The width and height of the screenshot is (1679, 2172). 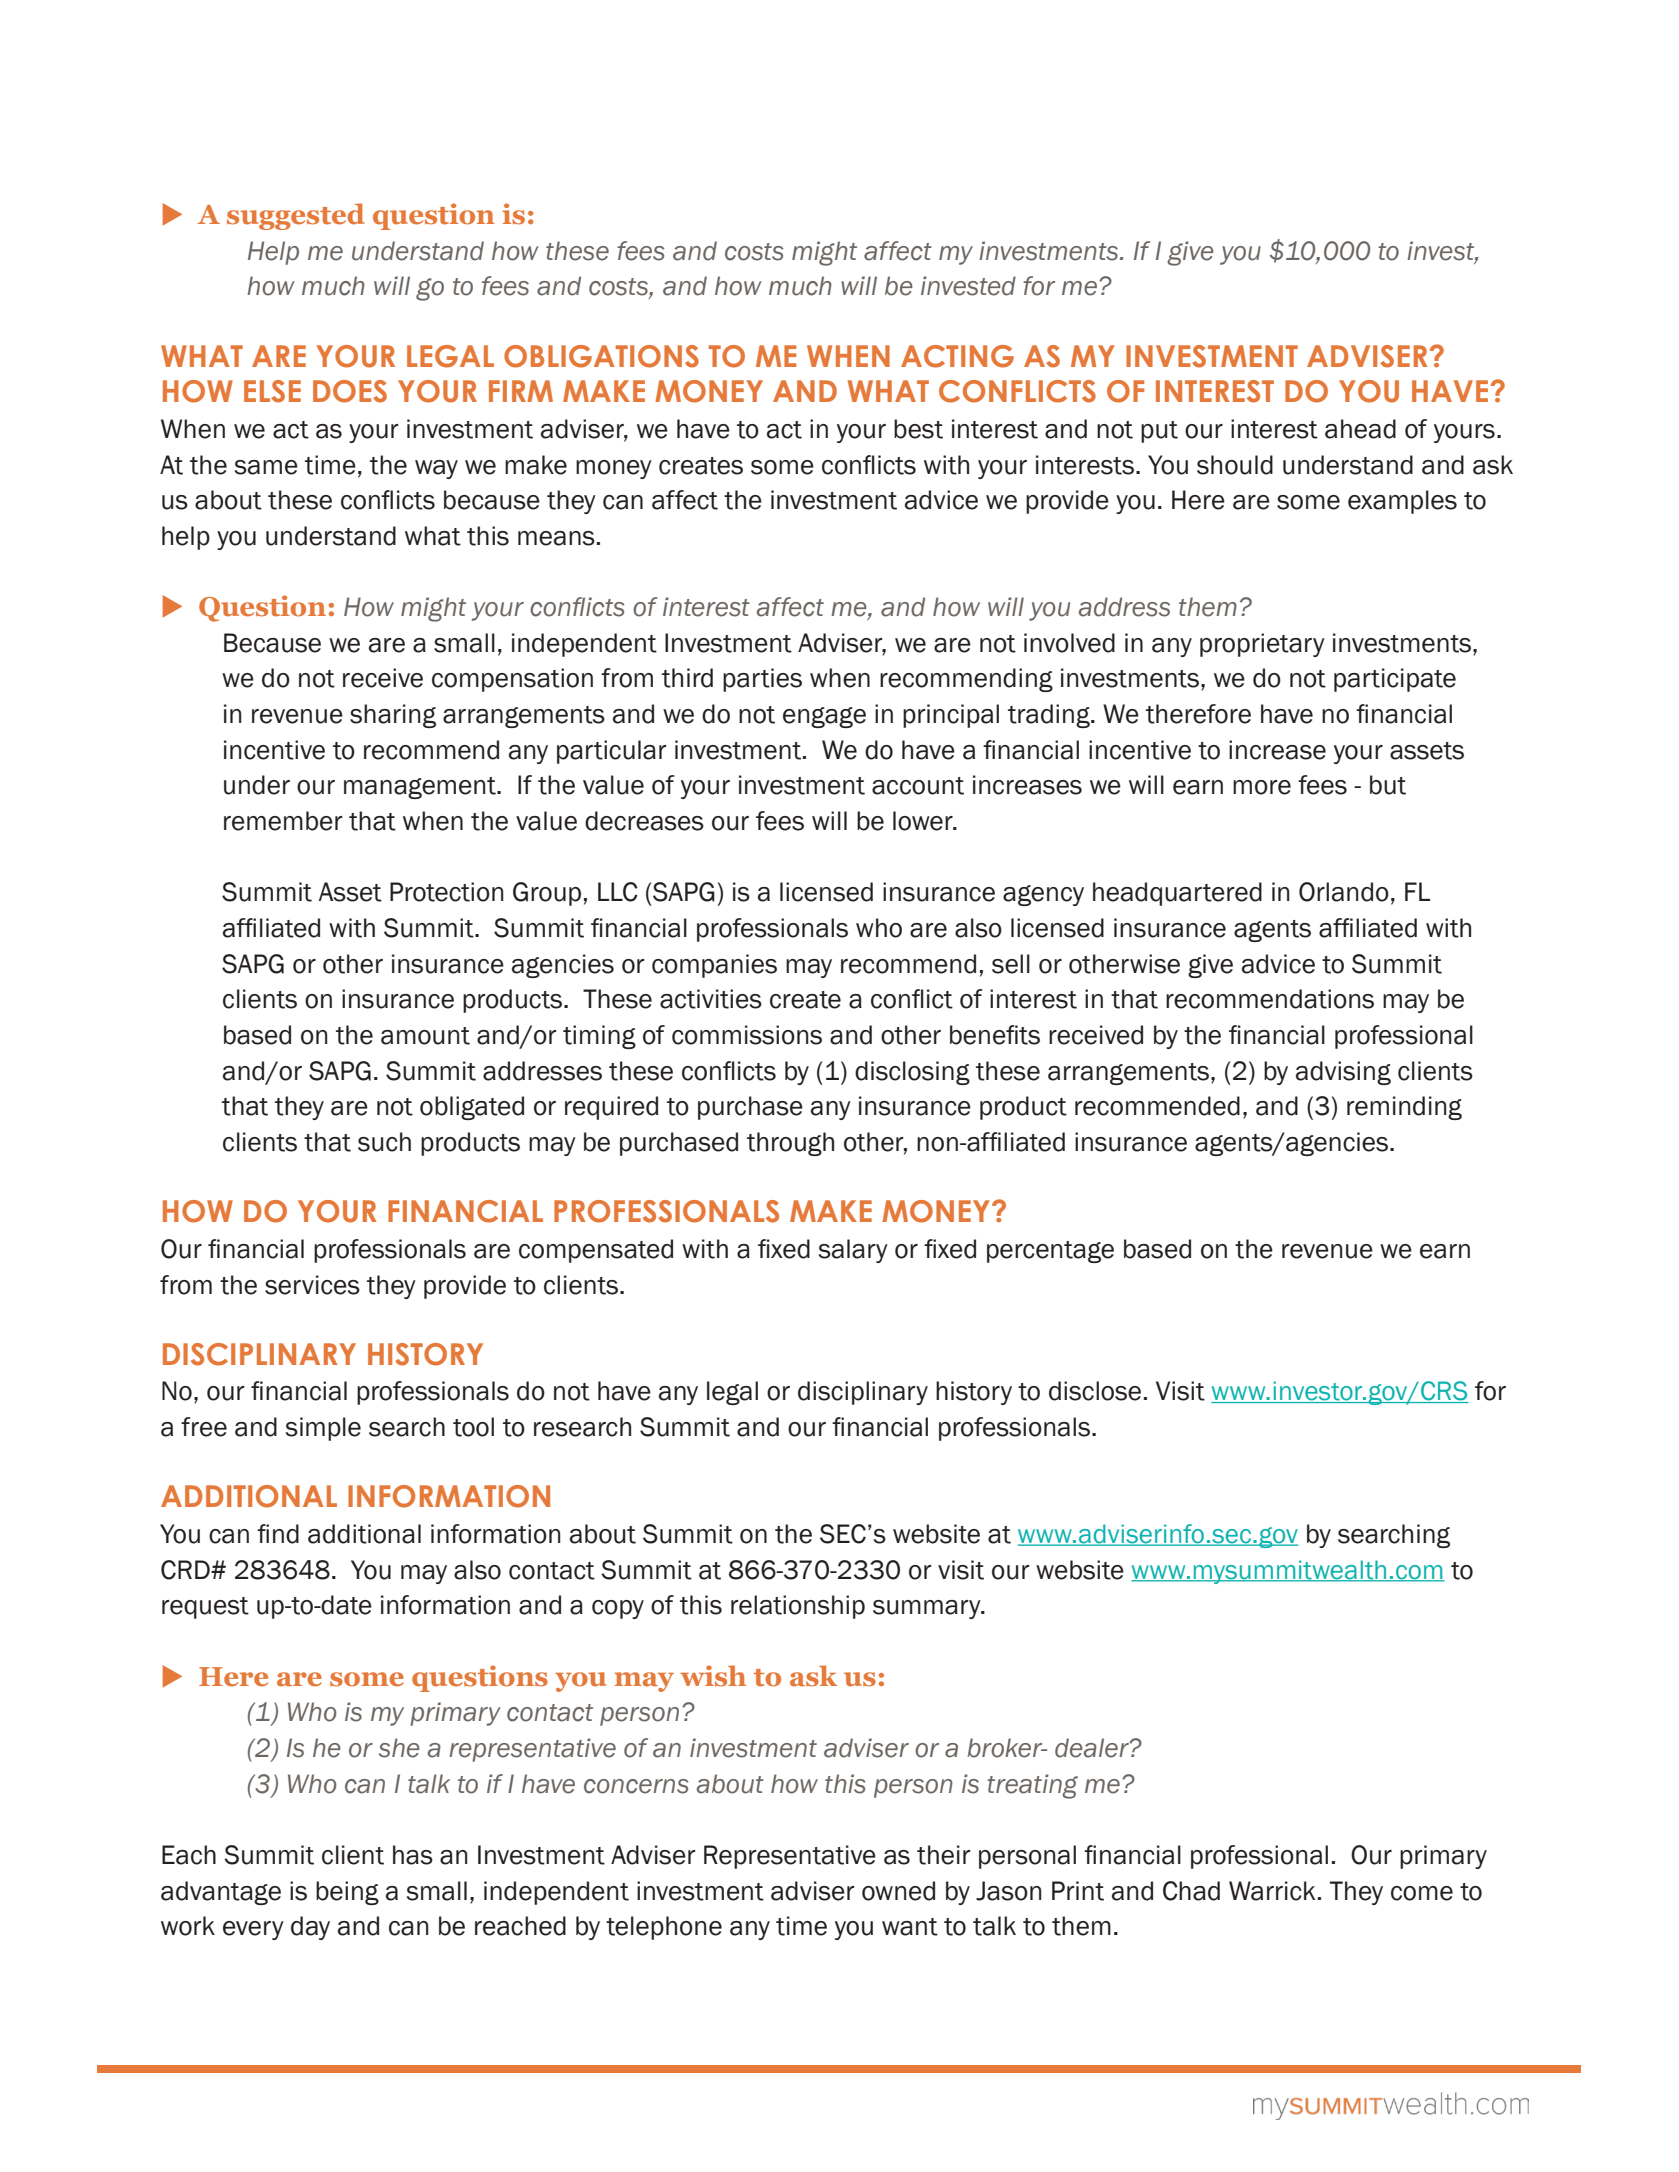 I want to click on amount, so click(x=425, y=1036).
